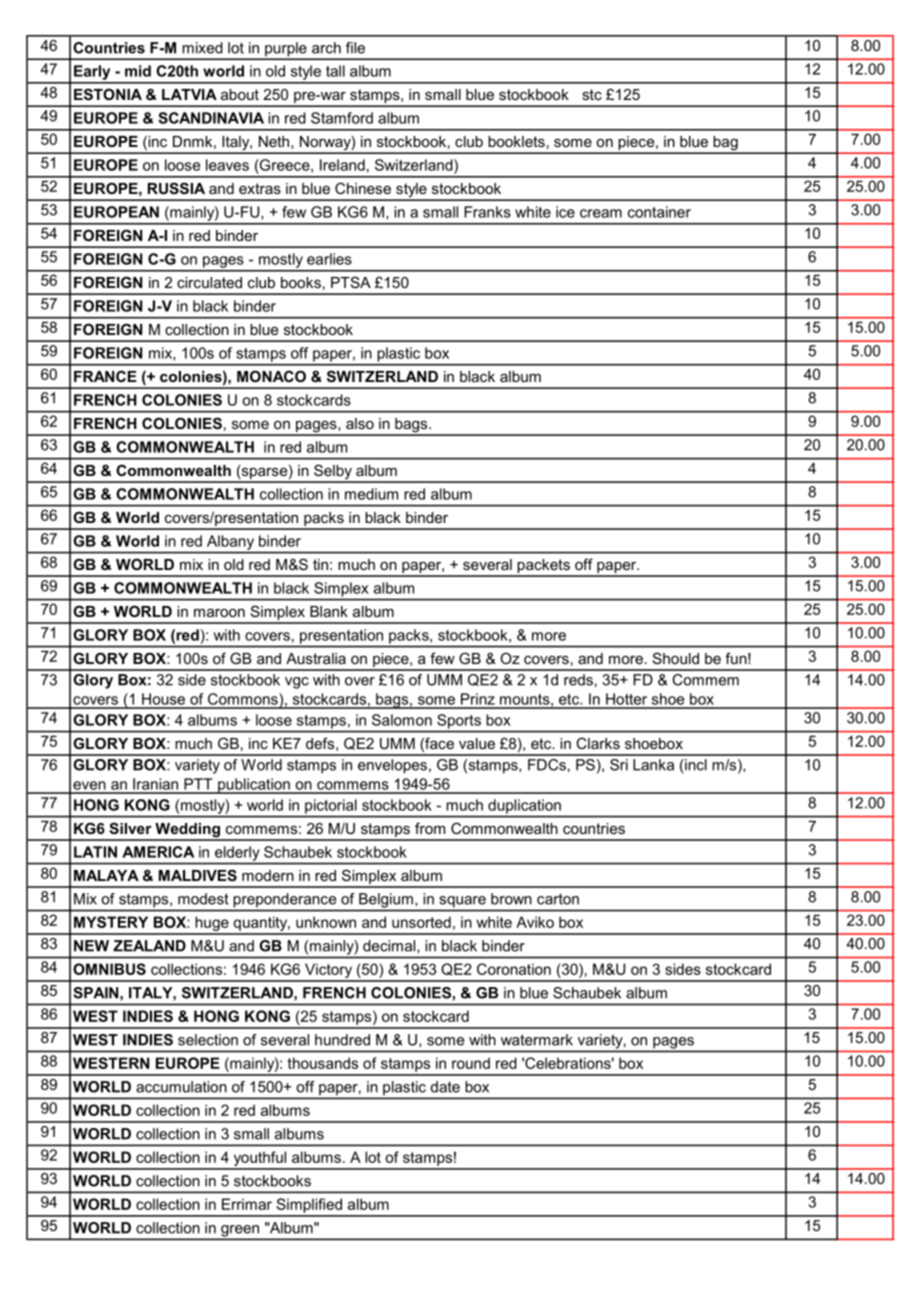  What do you see at coordinates (149, 946) in the screenshot?
I see `ZEALAND` at bounding box center [149, 946].
